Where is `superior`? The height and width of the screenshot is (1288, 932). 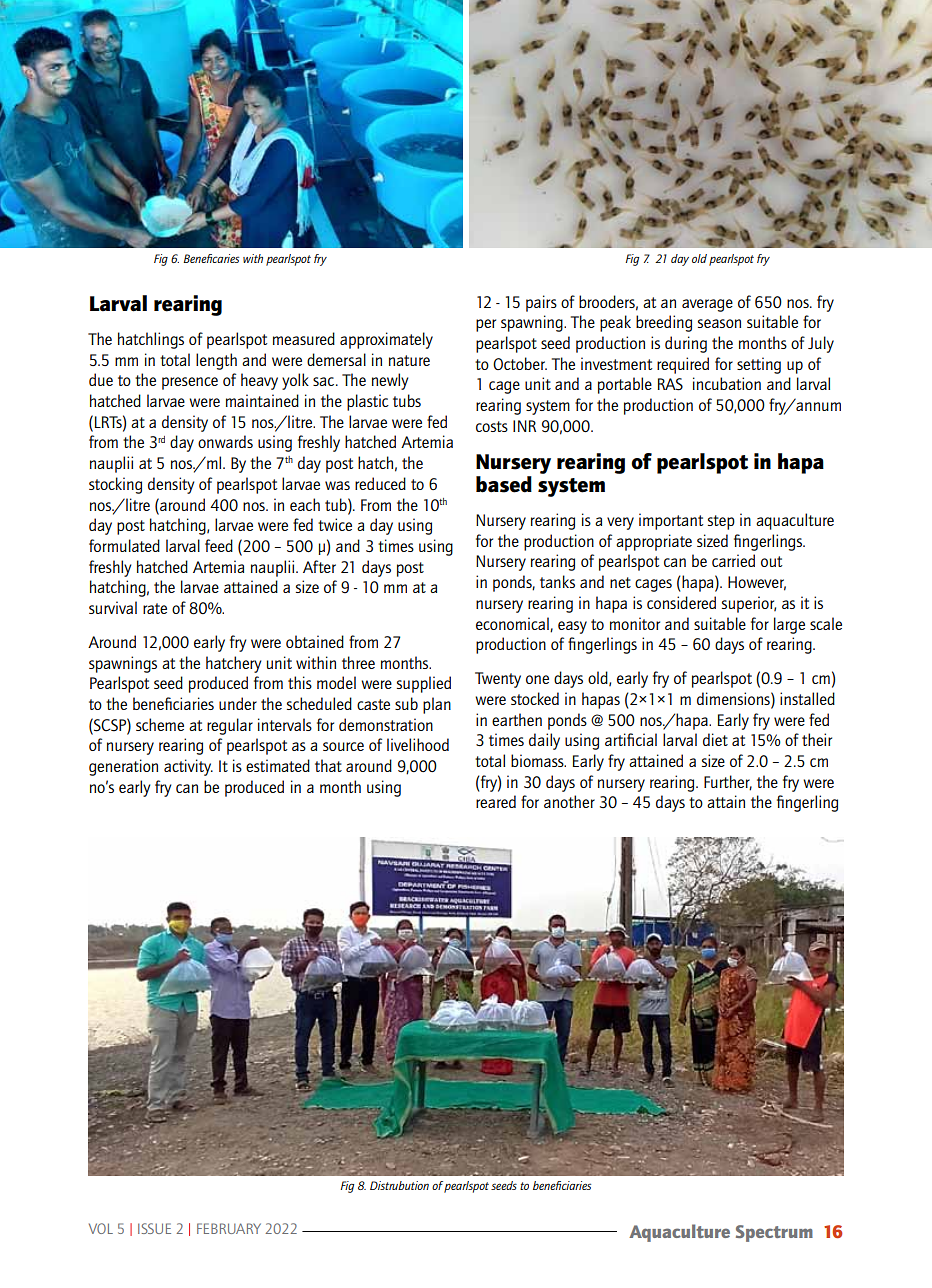
superior is located at coordinates (749, 604).
